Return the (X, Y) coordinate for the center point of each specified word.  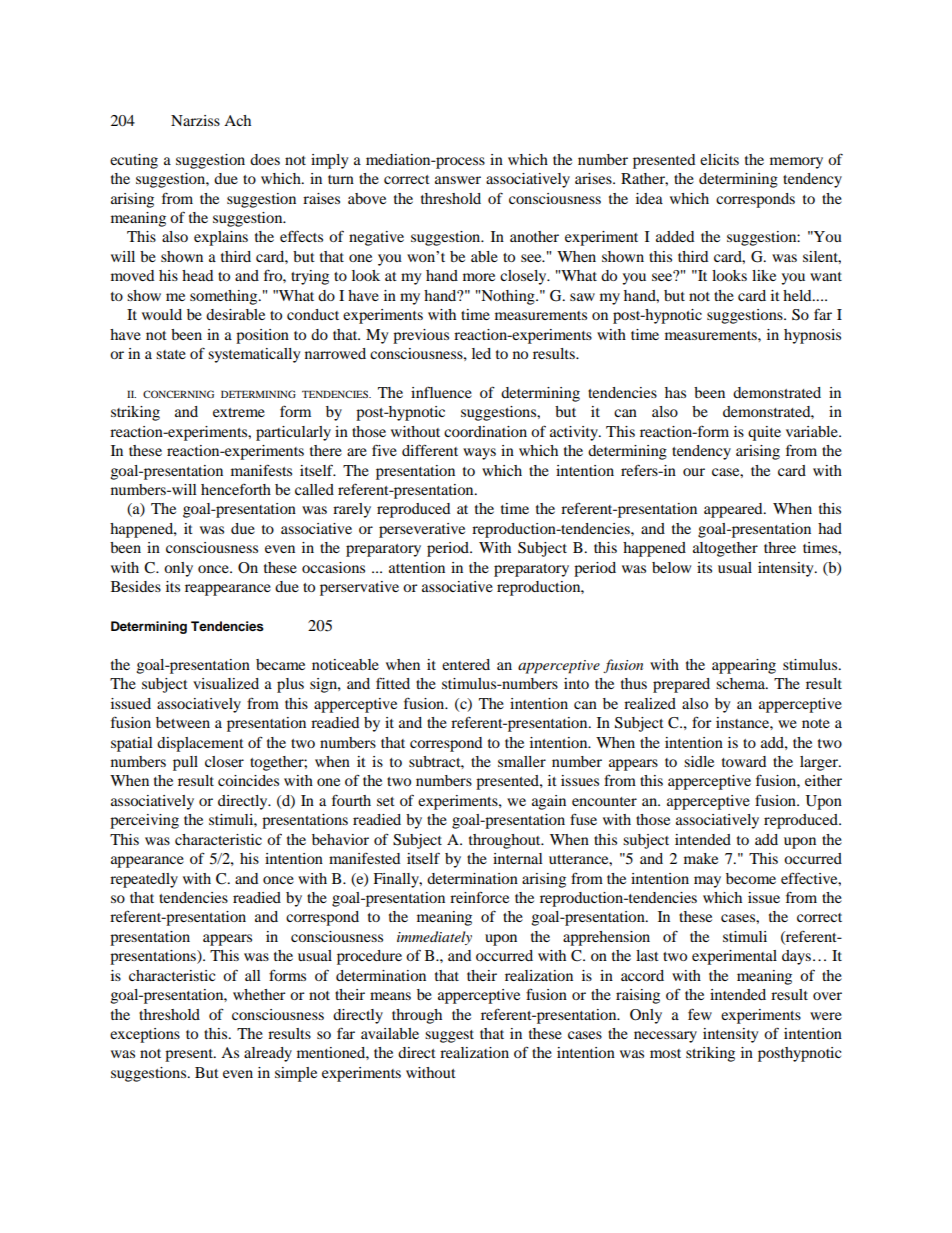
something (225, 297)
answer (458, 180)
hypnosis (812, 336)
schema (741, 683)
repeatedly (144, 880)
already (268, 1054)
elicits (719, 159)
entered (466, 664)
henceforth (236, 489)
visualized (226, 683)
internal (518, 858)
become (751, 878)
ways (479, 454)
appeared (734, 510)
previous (421, 336)
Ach (237, 120)
